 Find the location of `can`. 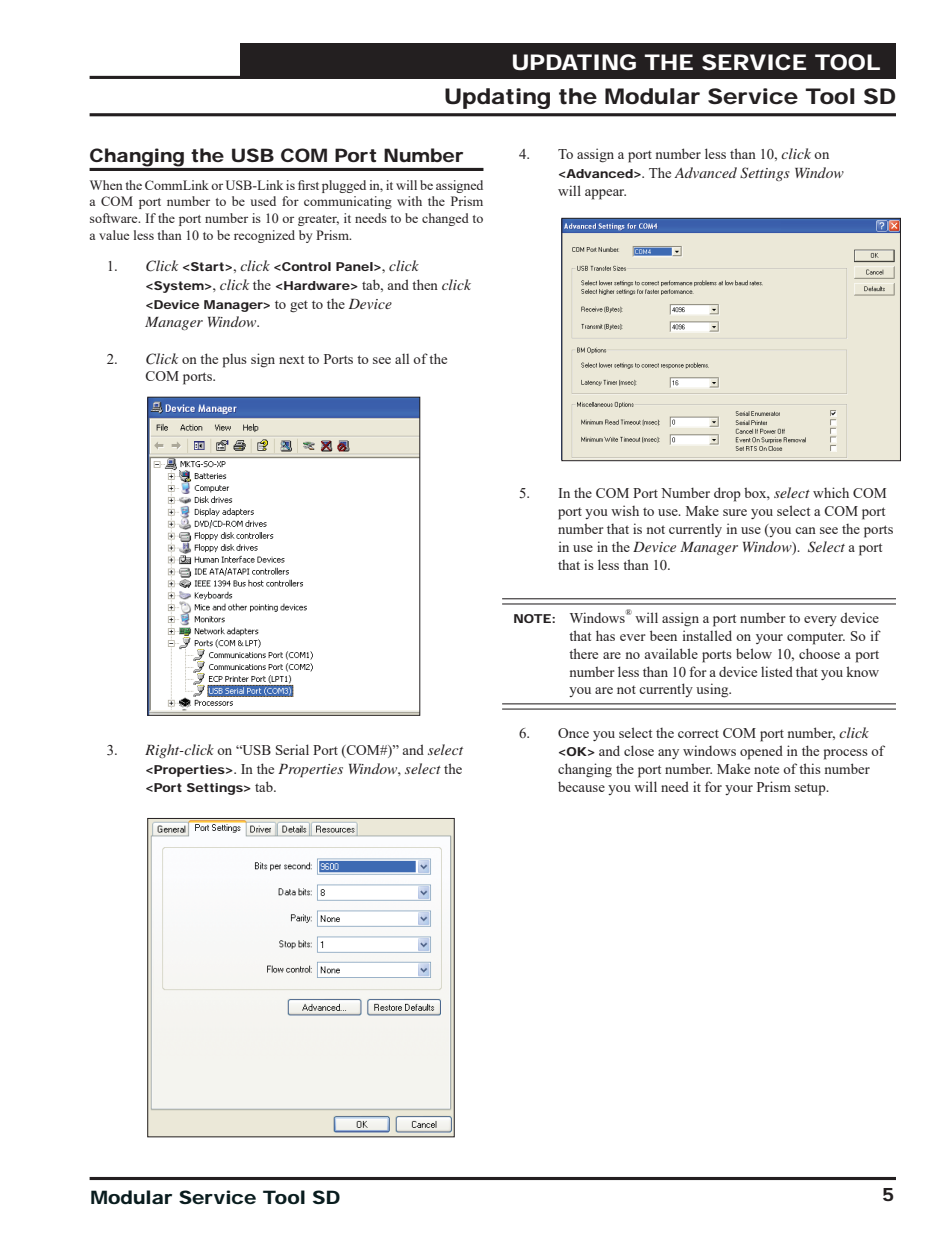

can is located at coordinates (805, 530).
